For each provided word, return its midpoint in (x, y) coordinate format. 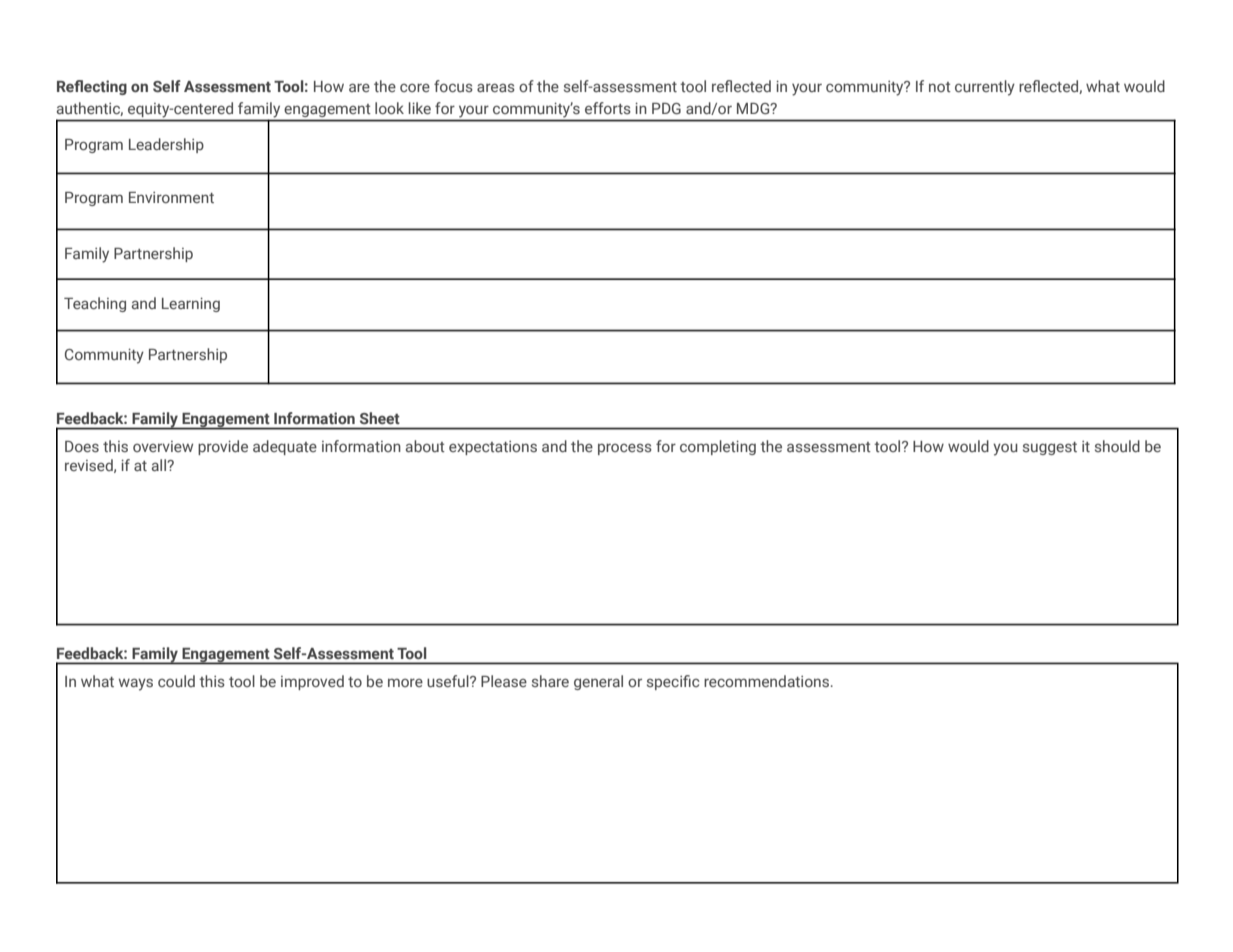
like (420, 108)
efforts (608, 108)
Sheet (379, 418)
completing (718, 447)
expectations (493, 448)
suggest (1050, 448)
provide (223, 447)
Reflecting (92, 87)
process (625, 449)
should (1117, 446)
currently (985, 88)
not (940, 87)
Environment (171, 197)
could (176, 681)
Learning (191, 305)
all (160, 465)
